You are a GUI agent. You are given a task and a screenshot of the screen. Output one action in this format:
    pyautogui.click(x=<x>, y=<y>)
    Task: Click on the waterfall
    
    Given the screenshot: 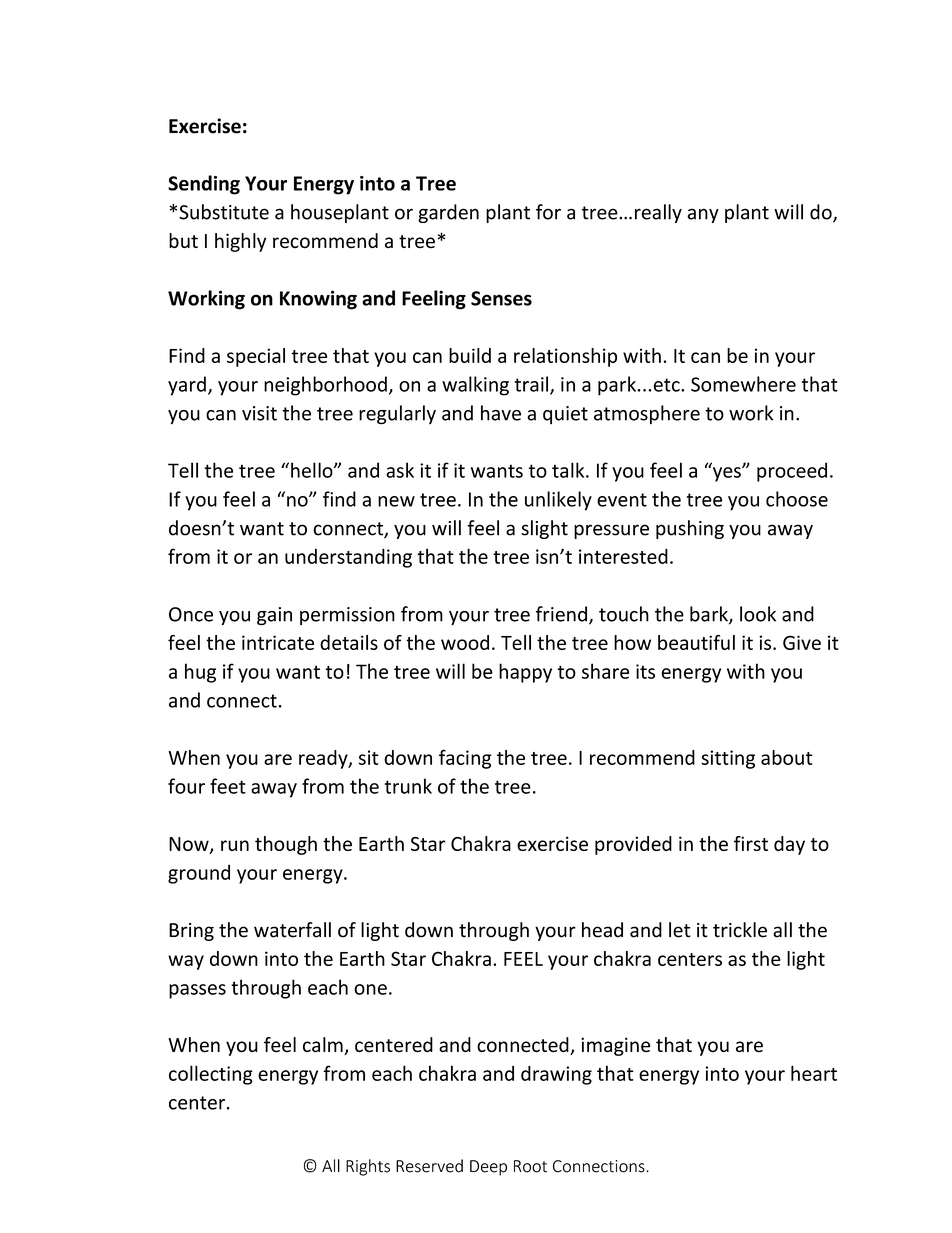 What is the action you would take?
    pyautogui.click(x=292, y=930)
